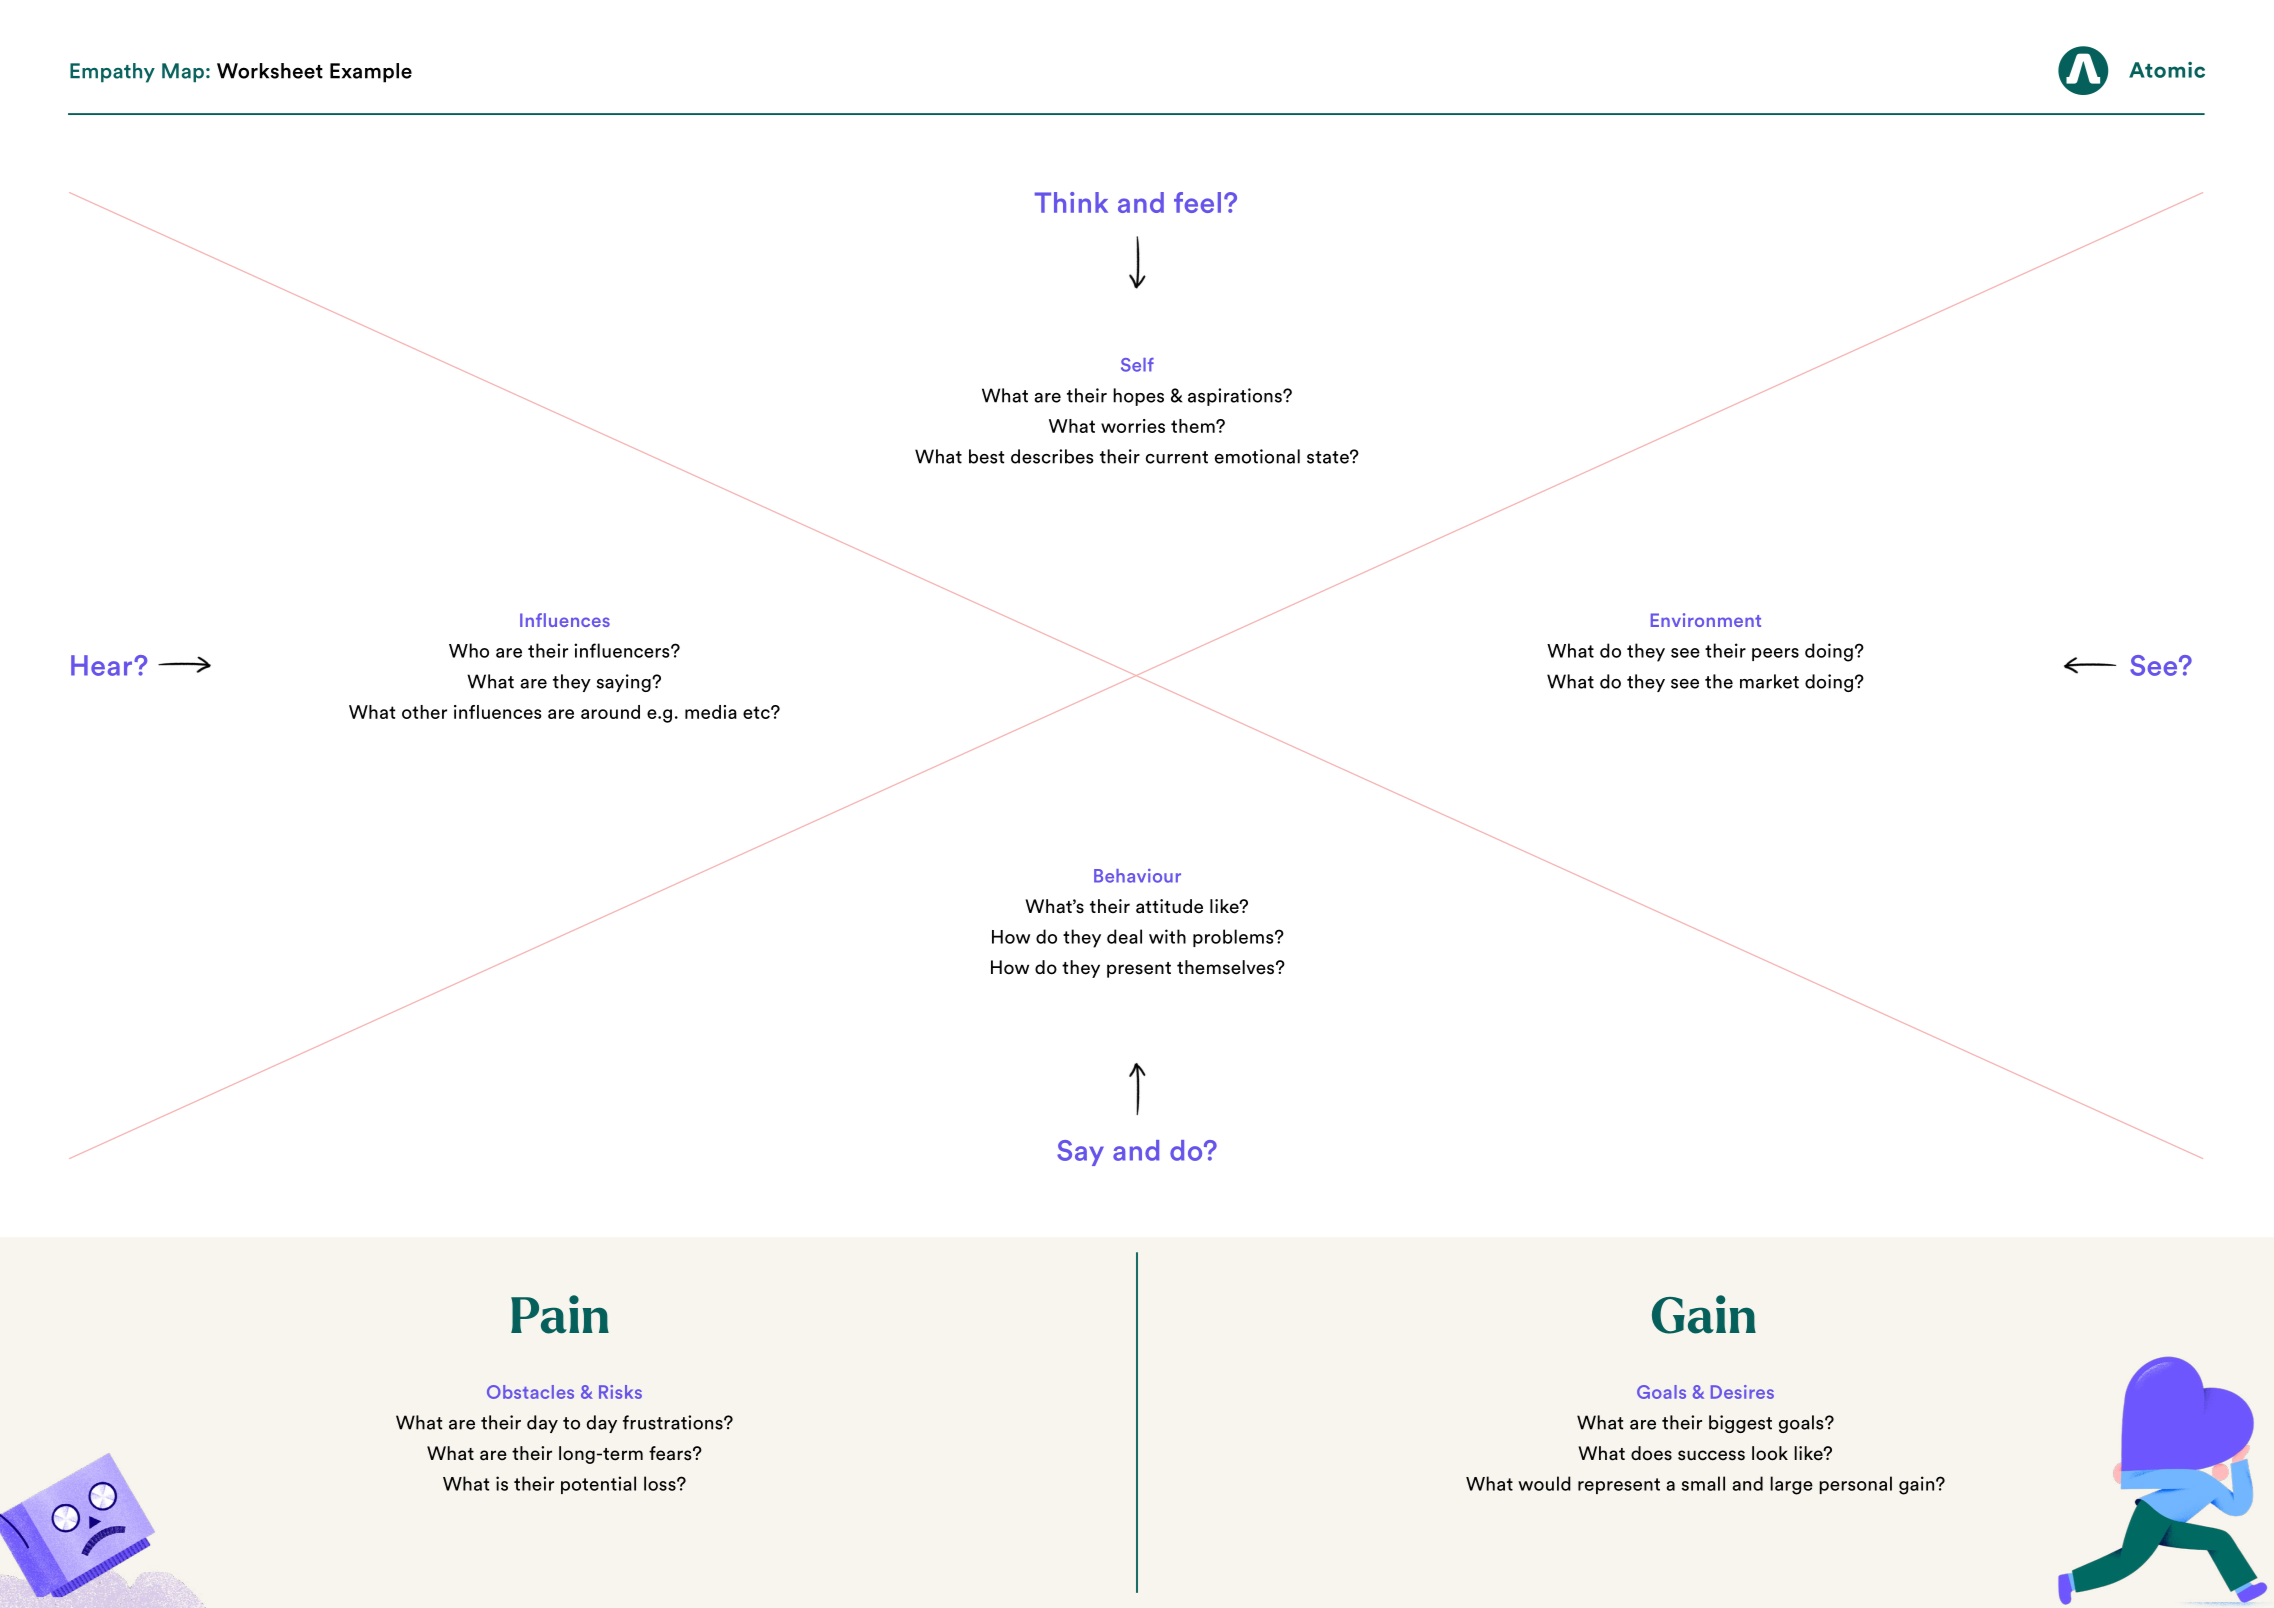 This image has height=1608, width=2274. I want to click on Worksheet, so click(270, 71).
